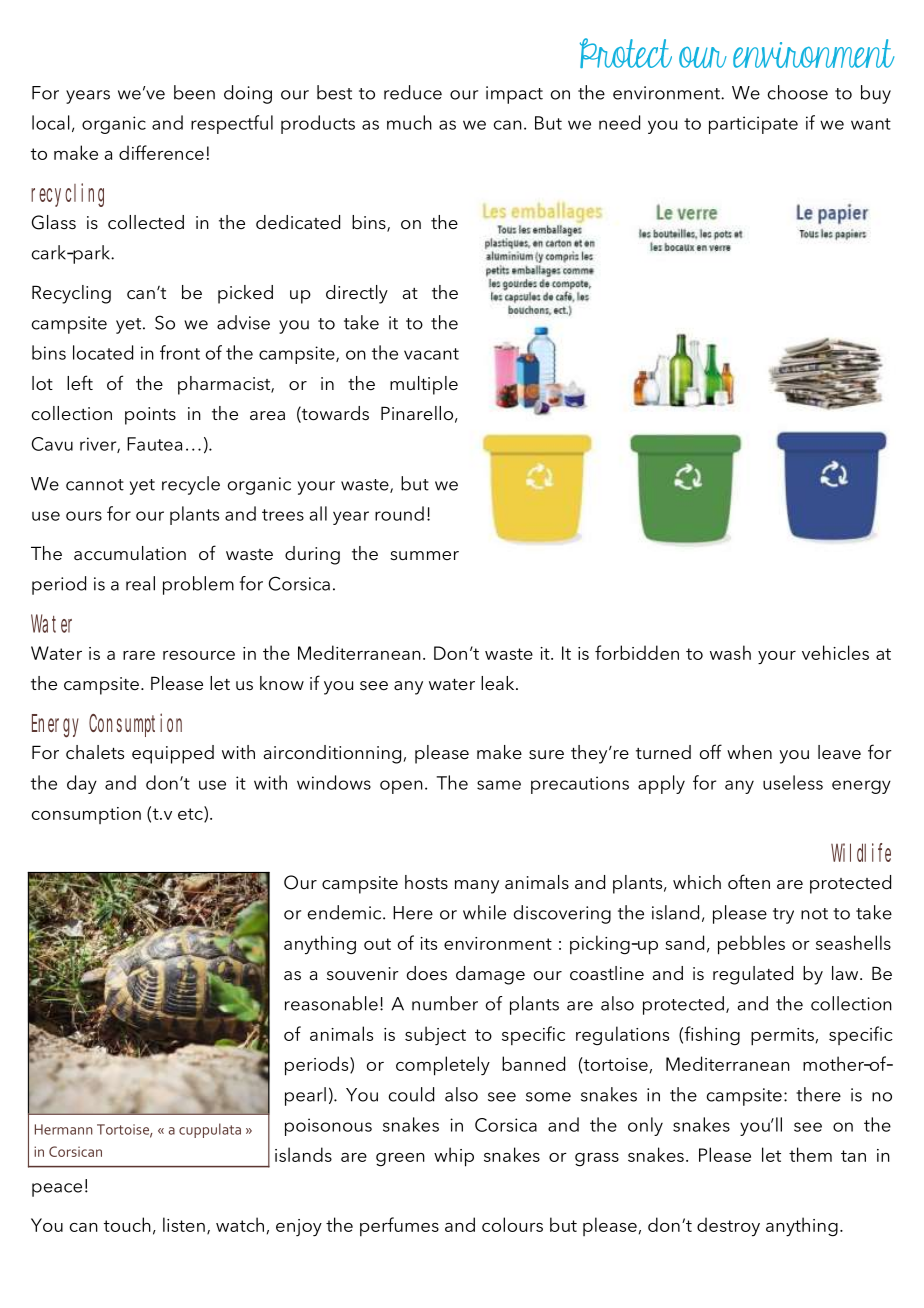 Image resolution: width=924 pixels, height=1308 pixels. Describe the element at coordinates (728, 1226) in the screenshot. I see `destroy` at that location.
